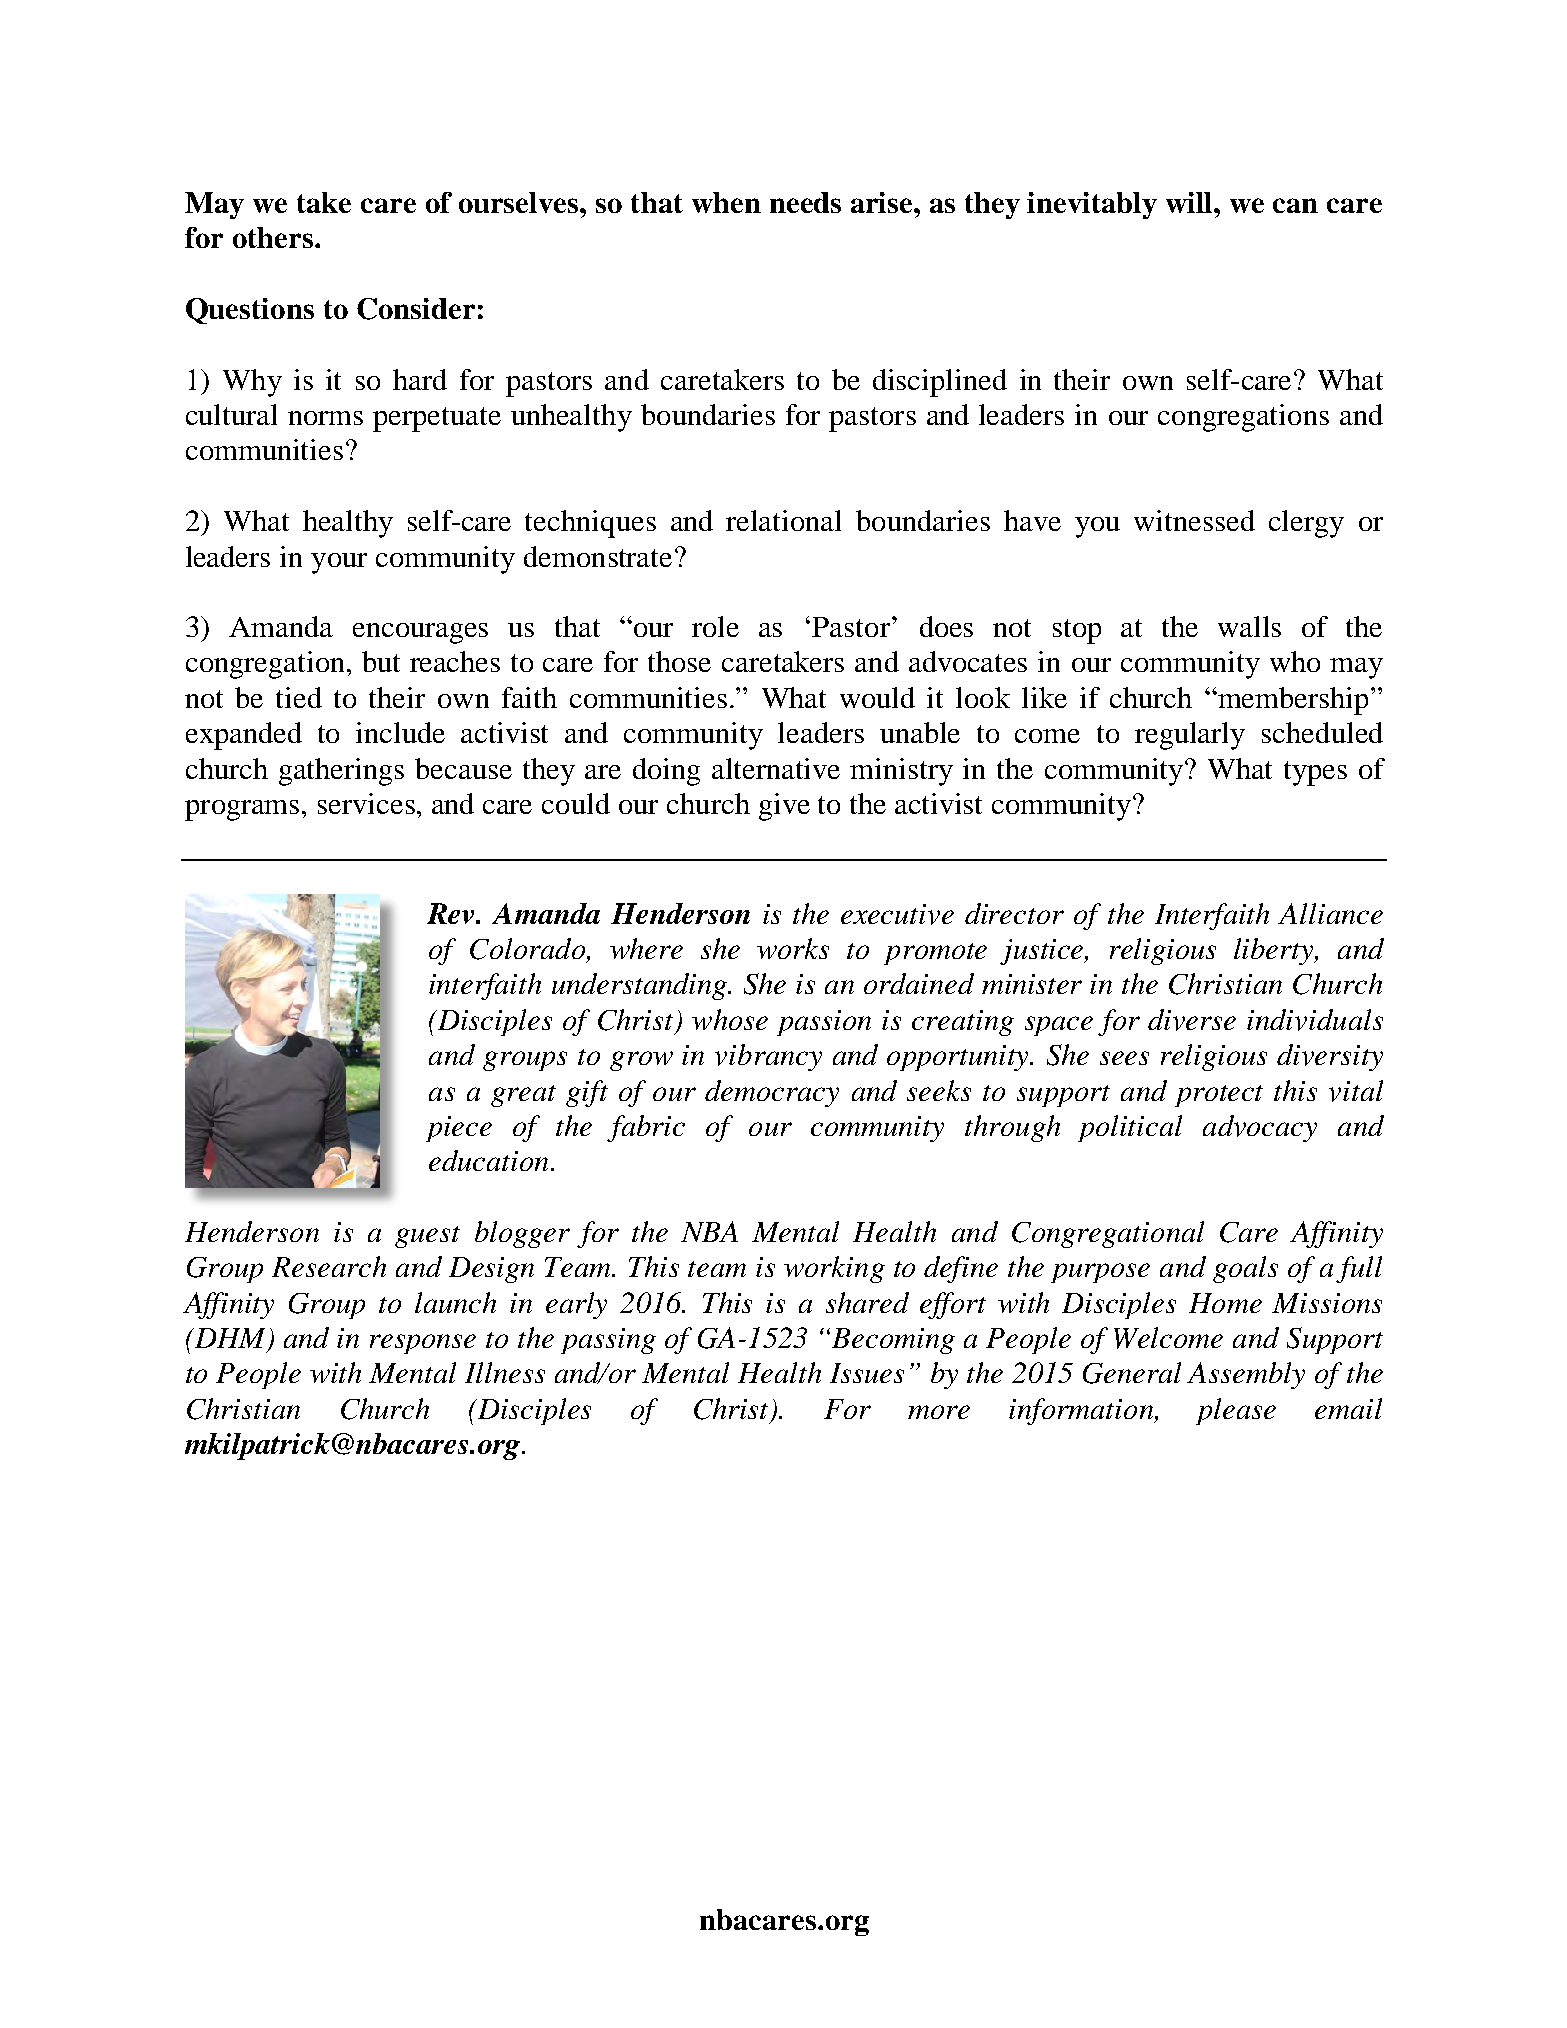  Describe the element at coordinates (366, 803) in the screenshot. I see `services` at that location.
